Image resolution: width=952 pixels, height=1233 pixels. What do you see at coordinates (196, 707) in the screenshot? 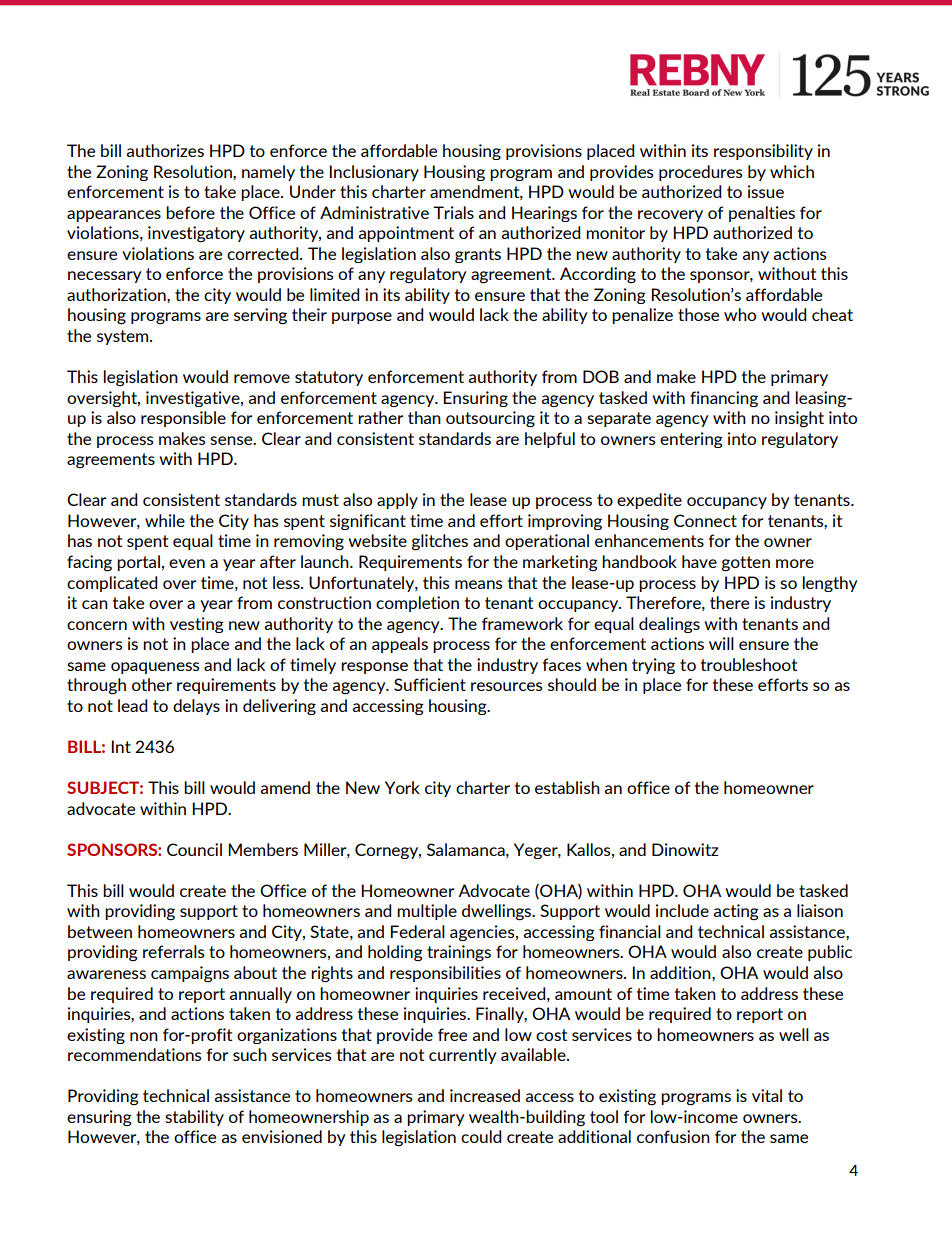
I see `delays` at bounding box center [196, 707].
